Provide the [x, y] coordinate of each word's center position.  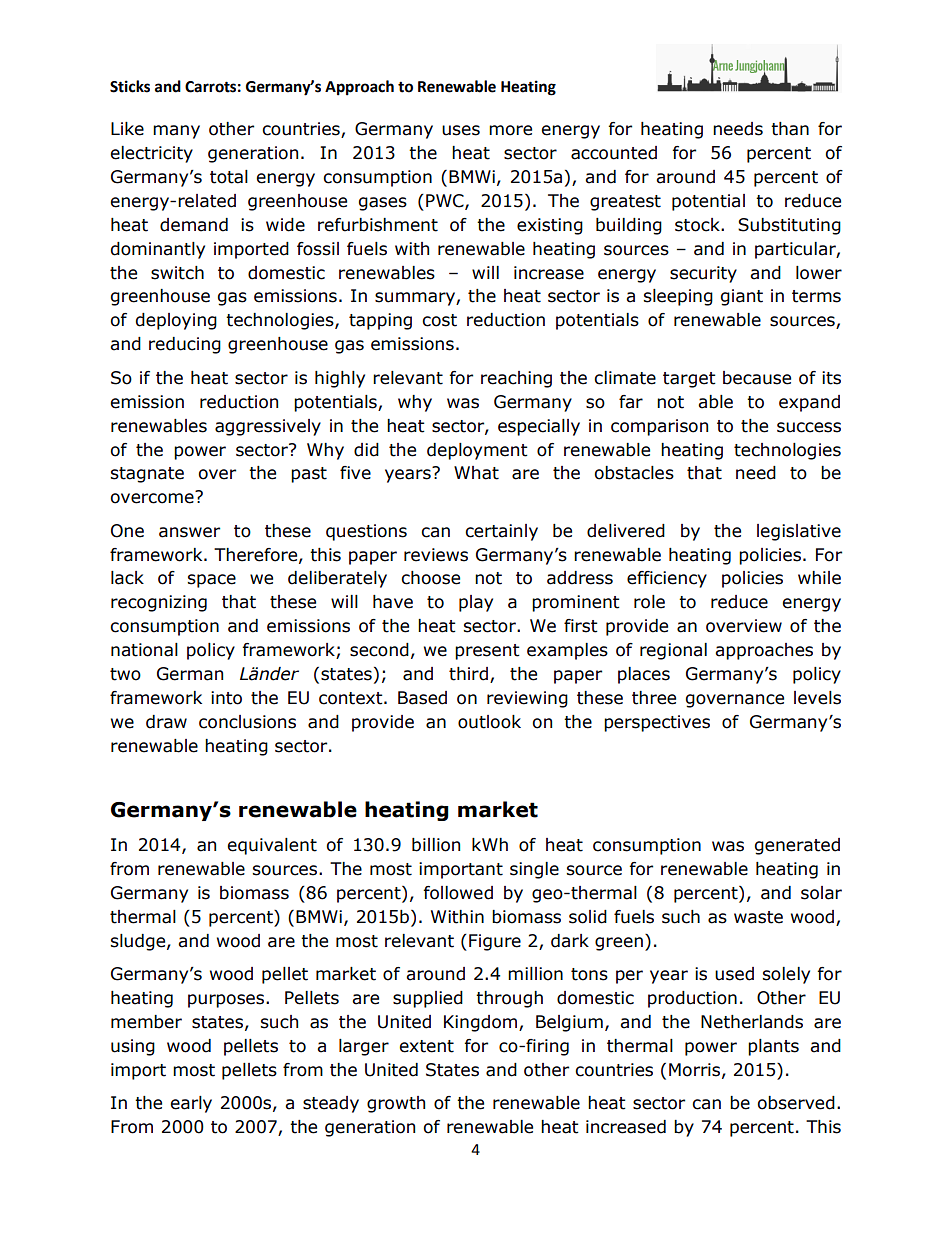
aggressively [268, 427]
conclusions [247, 722]
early [191, 1104]
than [790, 129]
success [809, 427]
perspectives [657, 723]
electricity [151, 154]
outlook [489, 722]
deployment [477, 451]
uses [461, 130]
